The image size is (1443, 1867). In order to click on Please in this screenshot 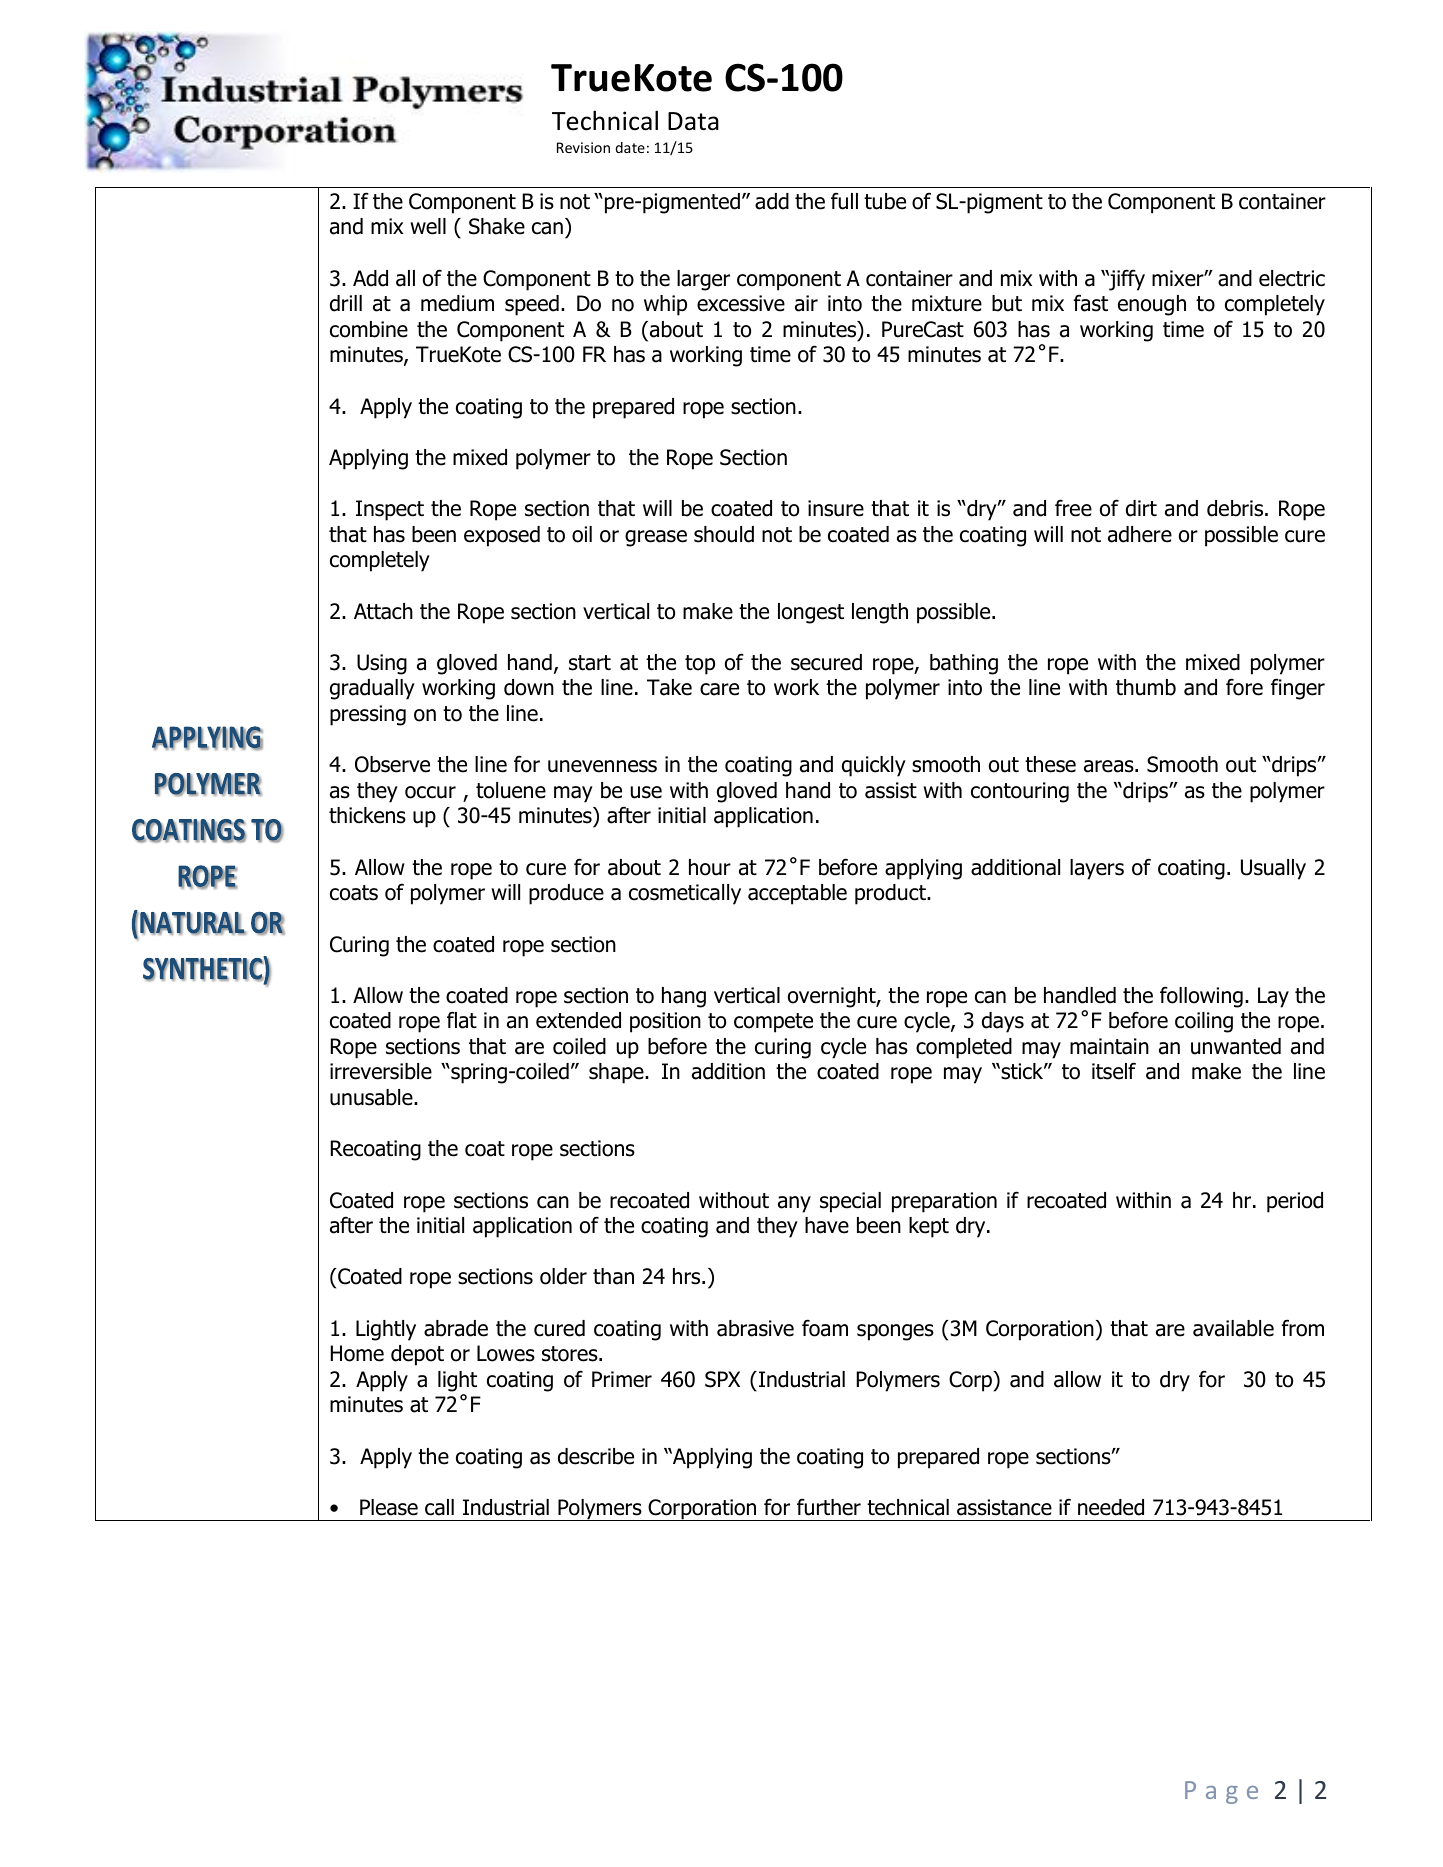, I will do `click(389, 1507)`.
